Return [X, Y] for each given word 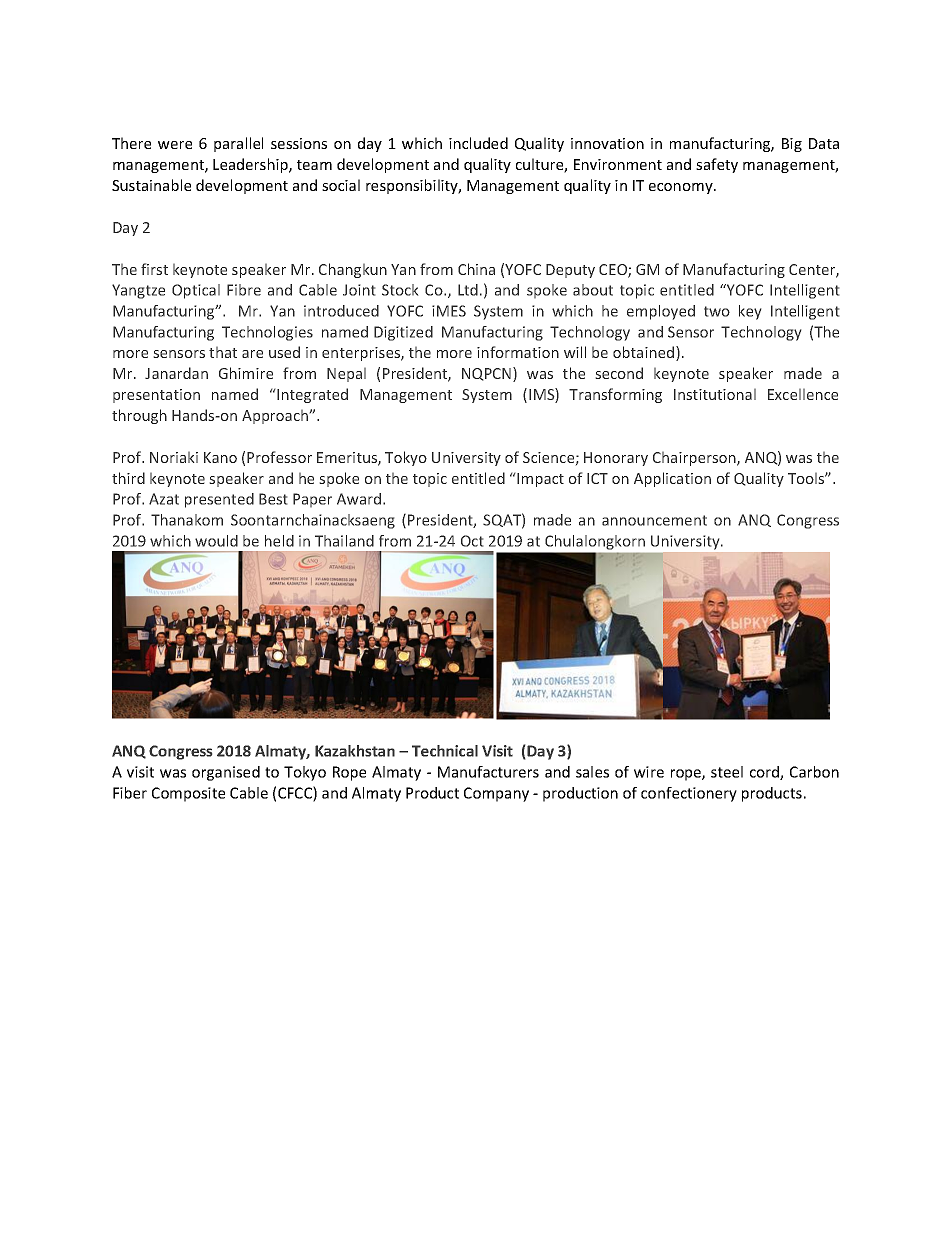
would [216, 541]
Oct [472, 541]
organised [226, 773]
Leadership [251, 165]
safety [717, 165]
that [223, 352]
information [518, 352]
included [478, 143]
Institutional [715, 394]
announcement [654, 520]
